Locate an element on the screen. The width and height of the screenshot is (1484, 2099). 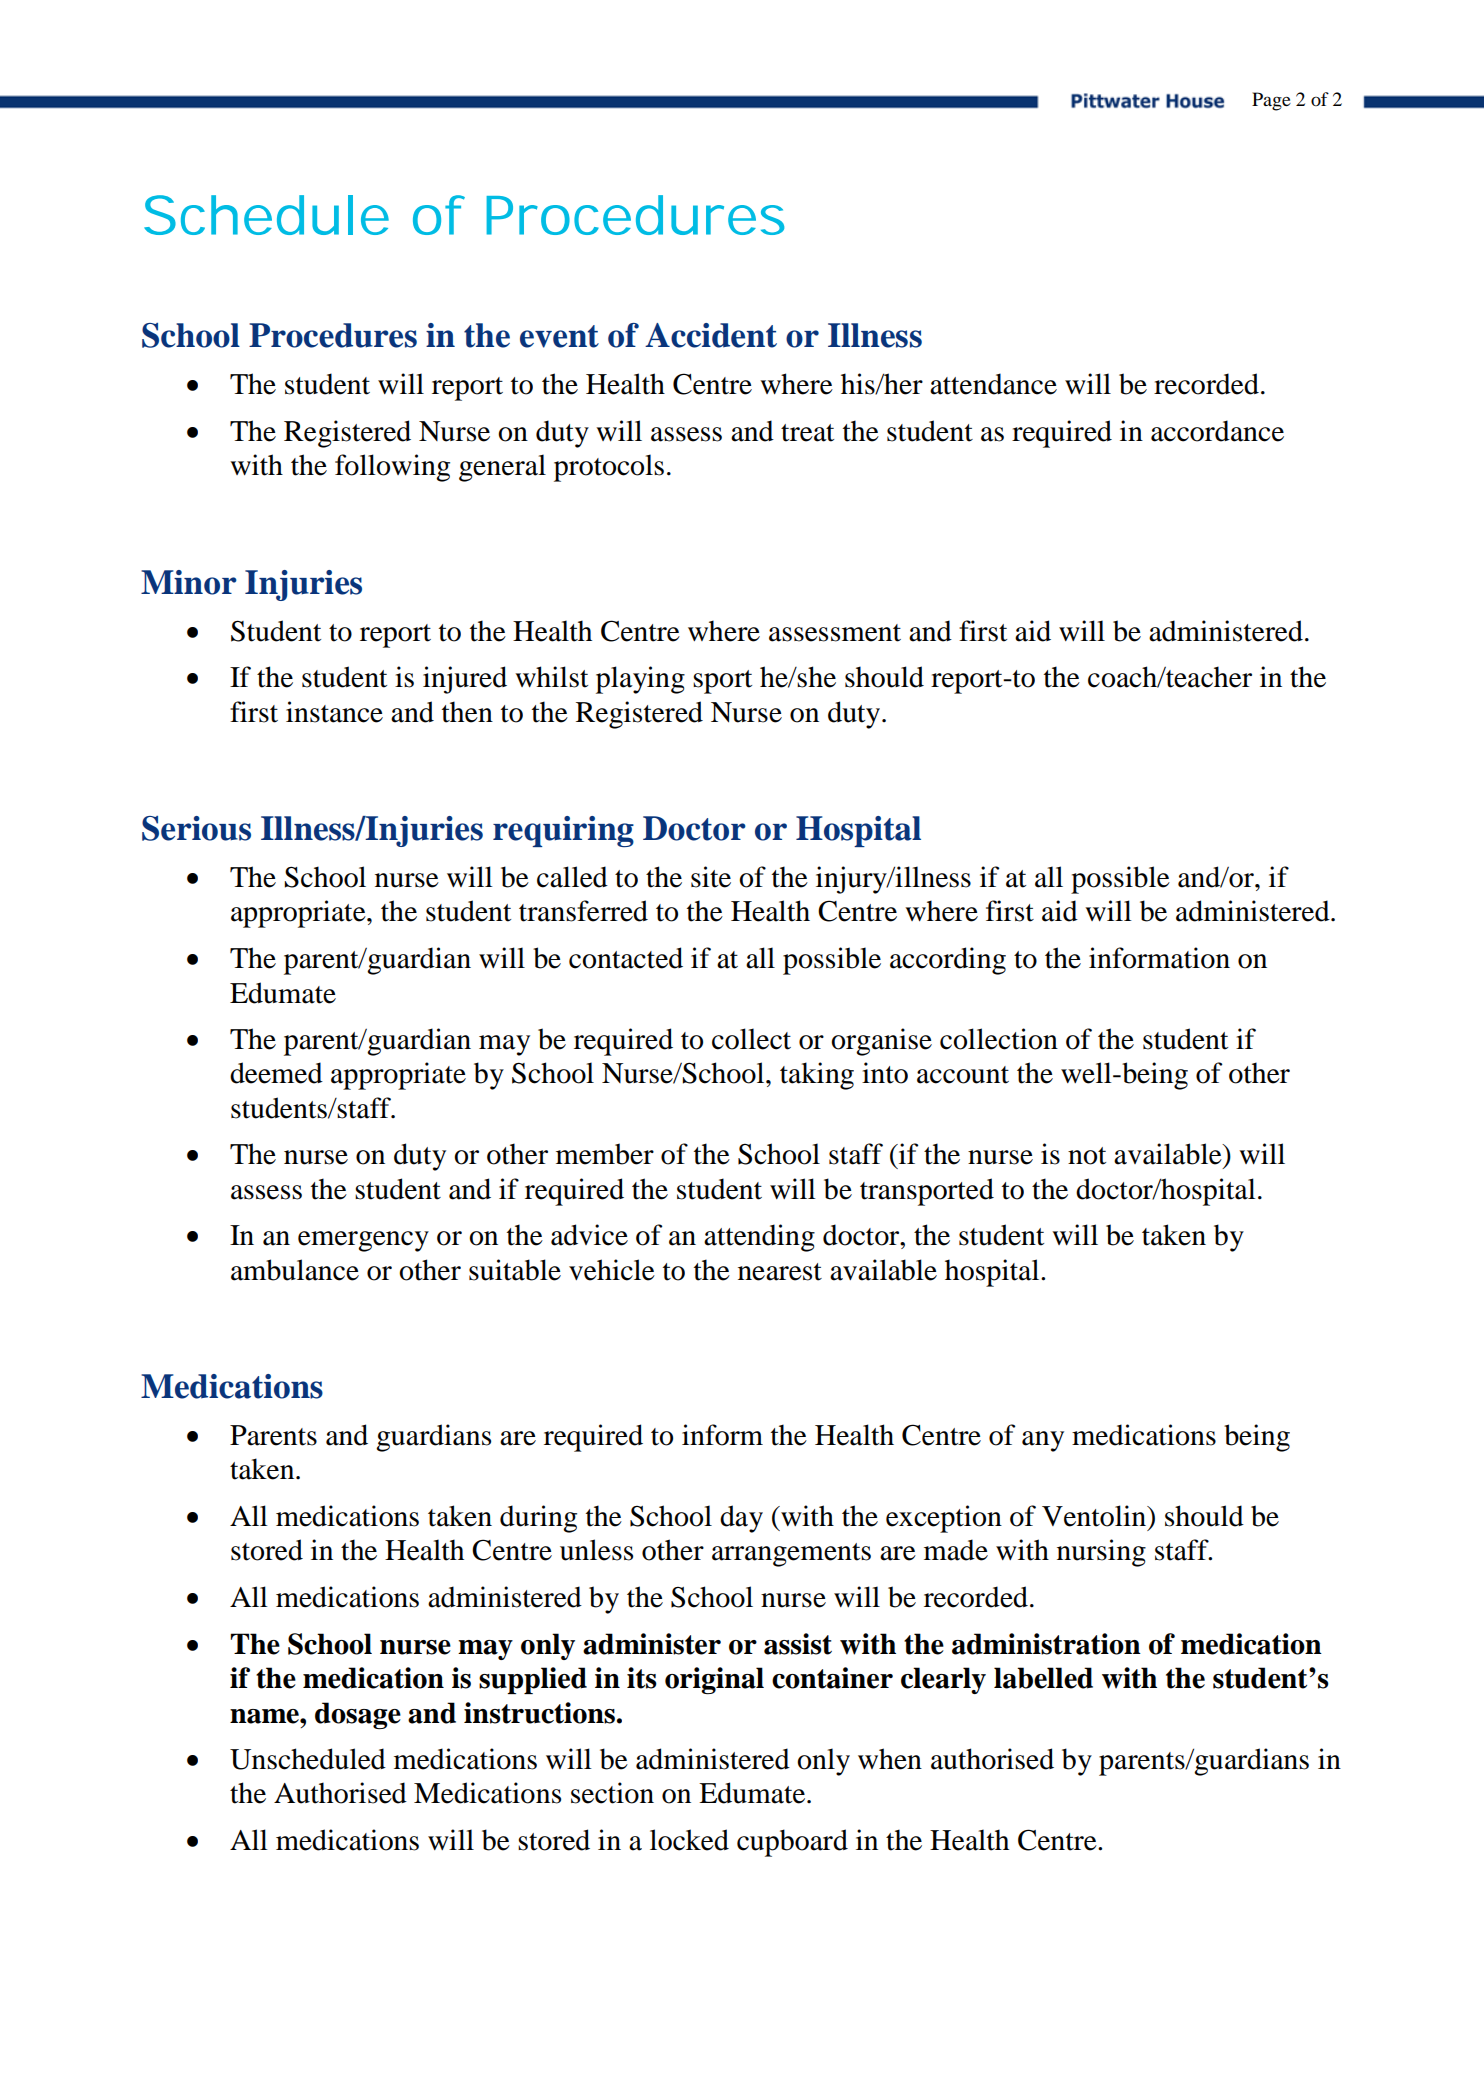
taking is located at coordinates (817, 1076).
